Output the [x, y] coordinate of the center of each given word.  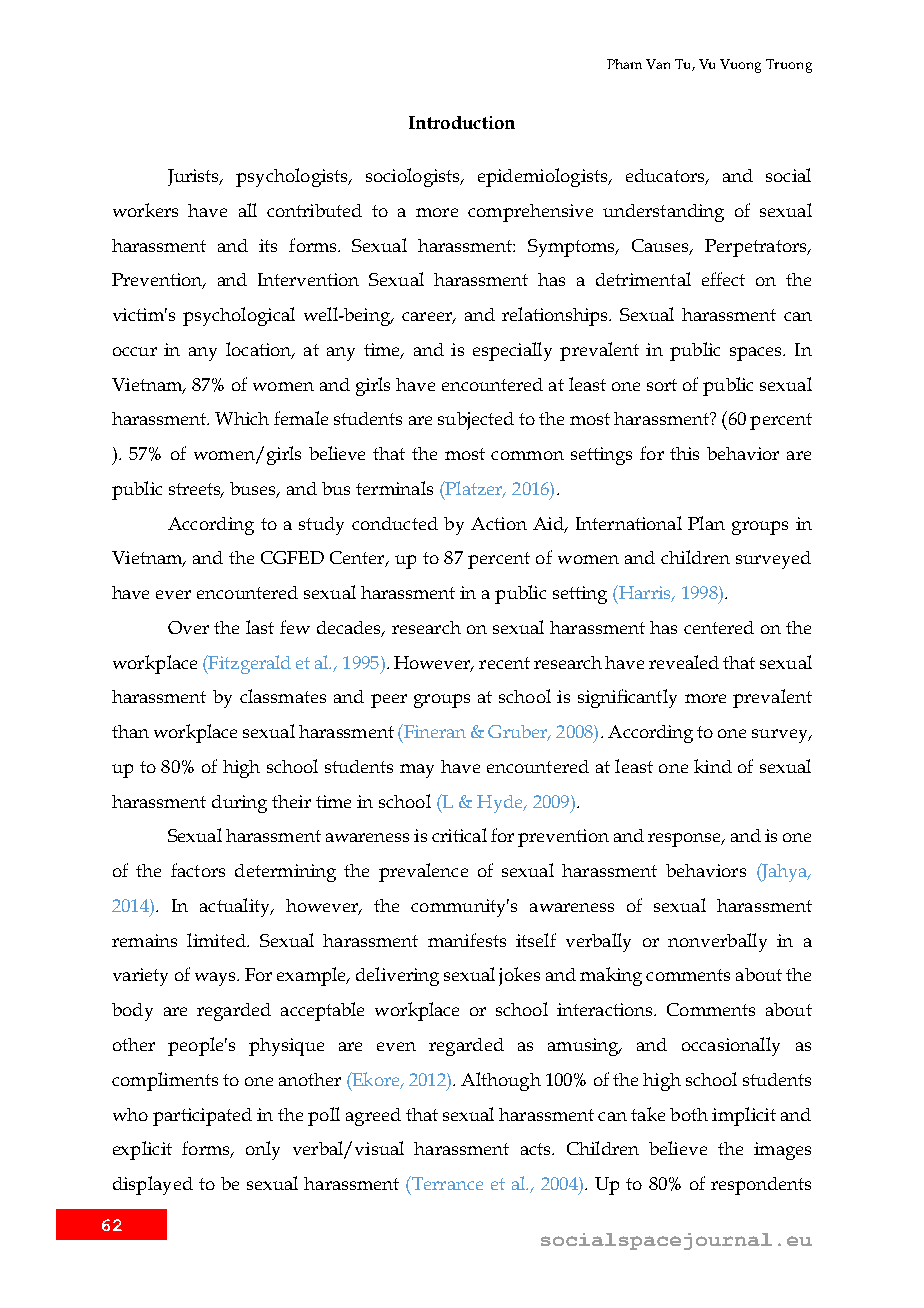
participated [202, 1117]
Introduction [462, 122]
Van [658, 64]
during [239, 804]
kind [713, 766]
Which [242, 418]
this [684, 453]
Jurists [194, 177]
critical [459, 835]
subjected [476, 421]
